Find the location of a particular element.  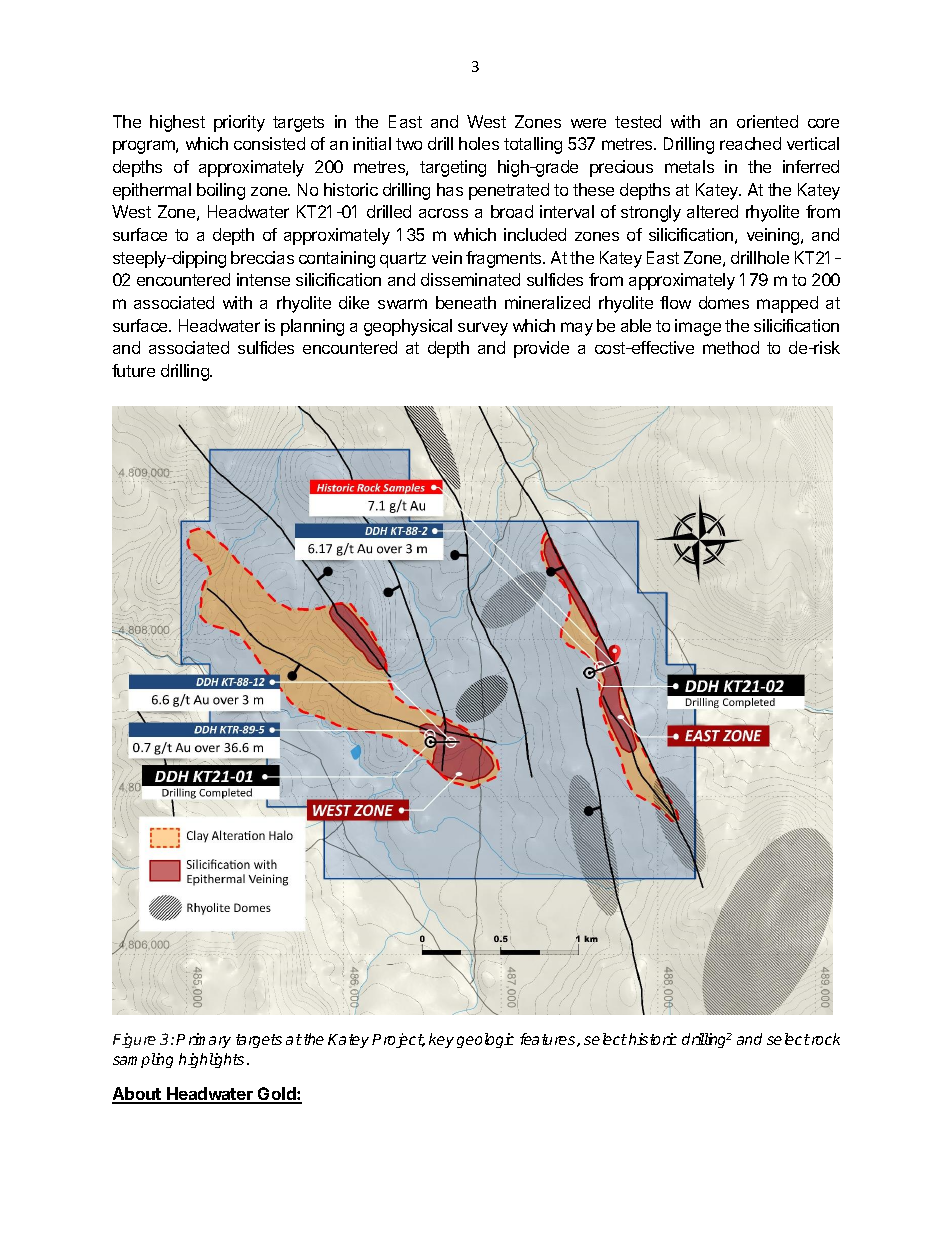

holes is located at coordinates (479, 143).
